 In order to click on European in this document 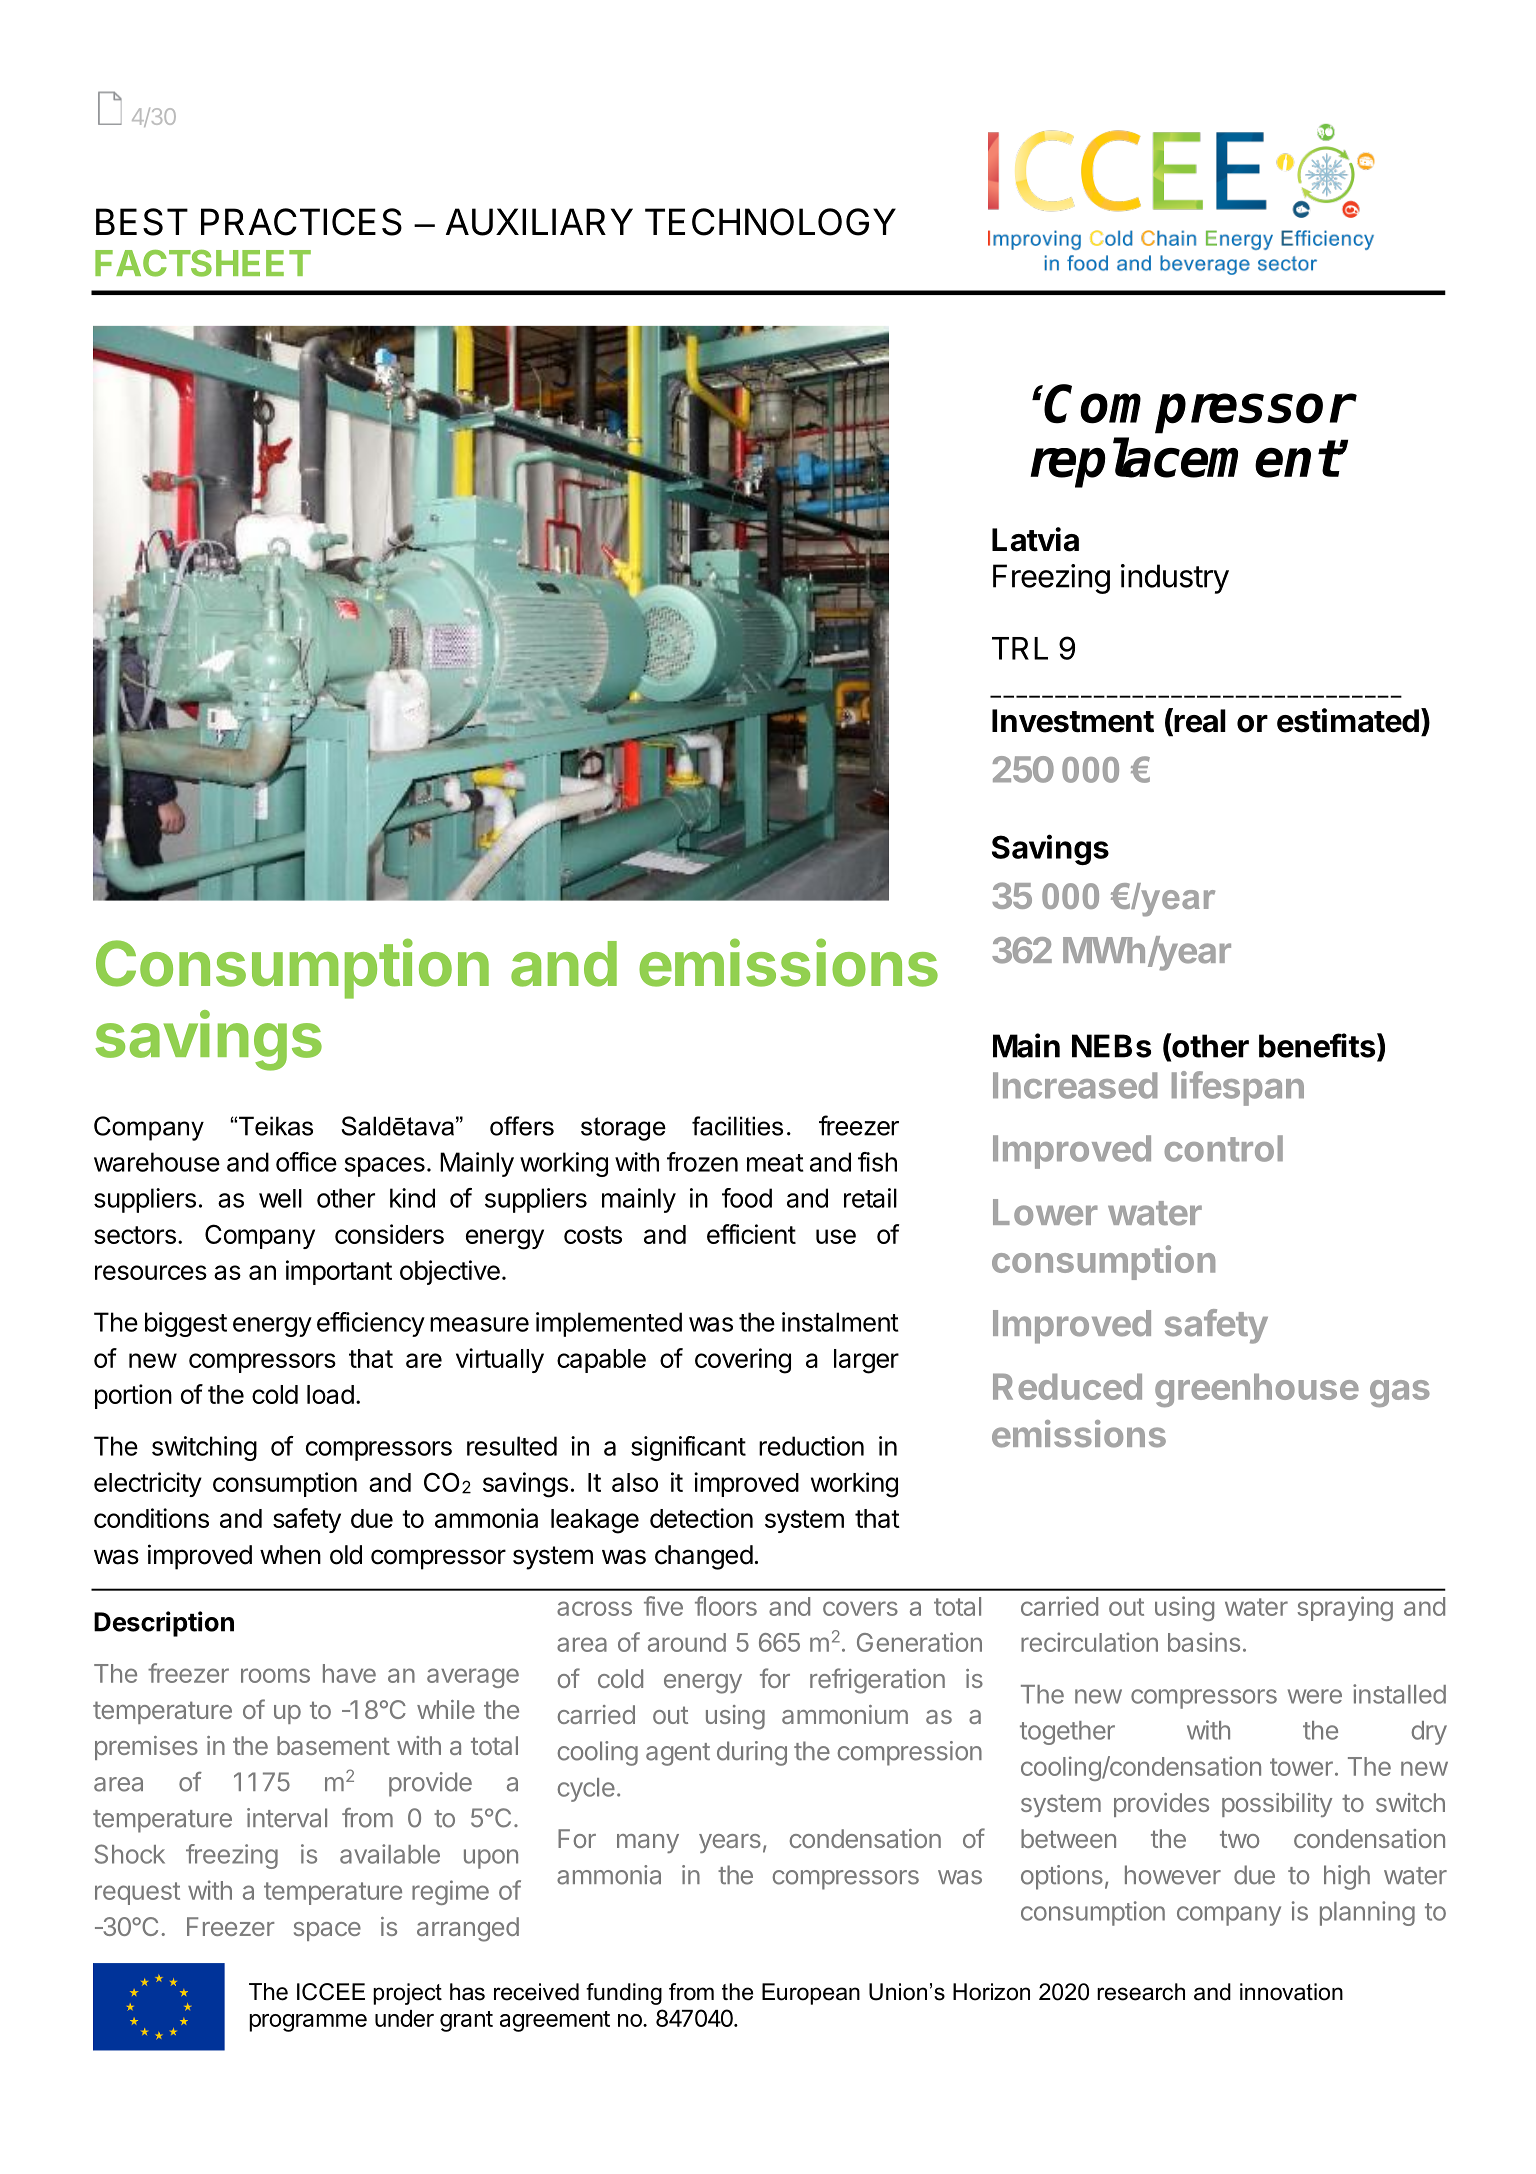, I will do `click(811, 1994)`.
